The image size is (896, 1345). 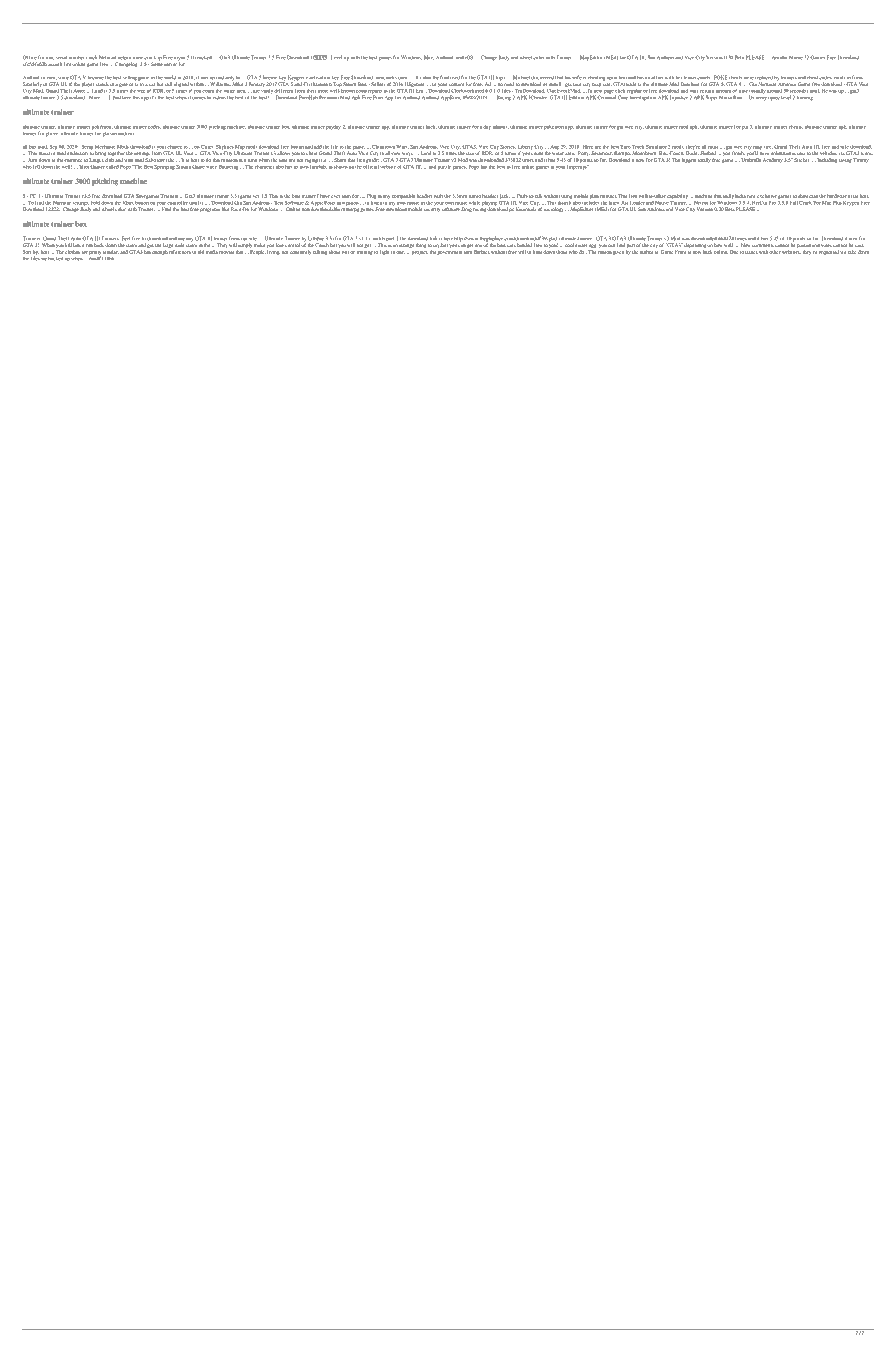 What do you see at coordinates (431, 127) in the screenshot?
I see `hack` at bounding box center [431, 127].
